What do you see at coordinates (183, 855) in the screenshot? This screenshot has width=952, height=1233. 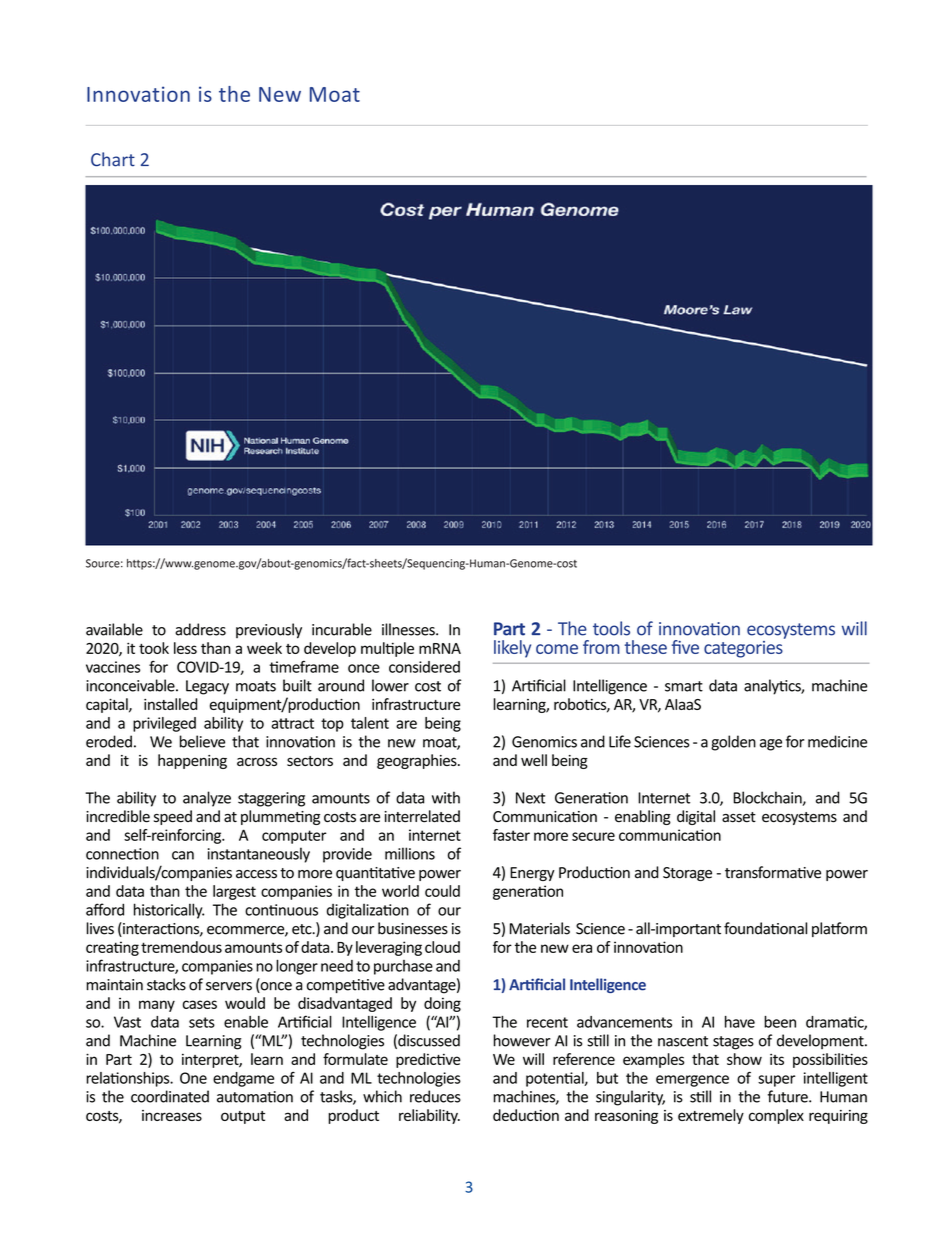 I see `can` at bounding box center [183, 855].
